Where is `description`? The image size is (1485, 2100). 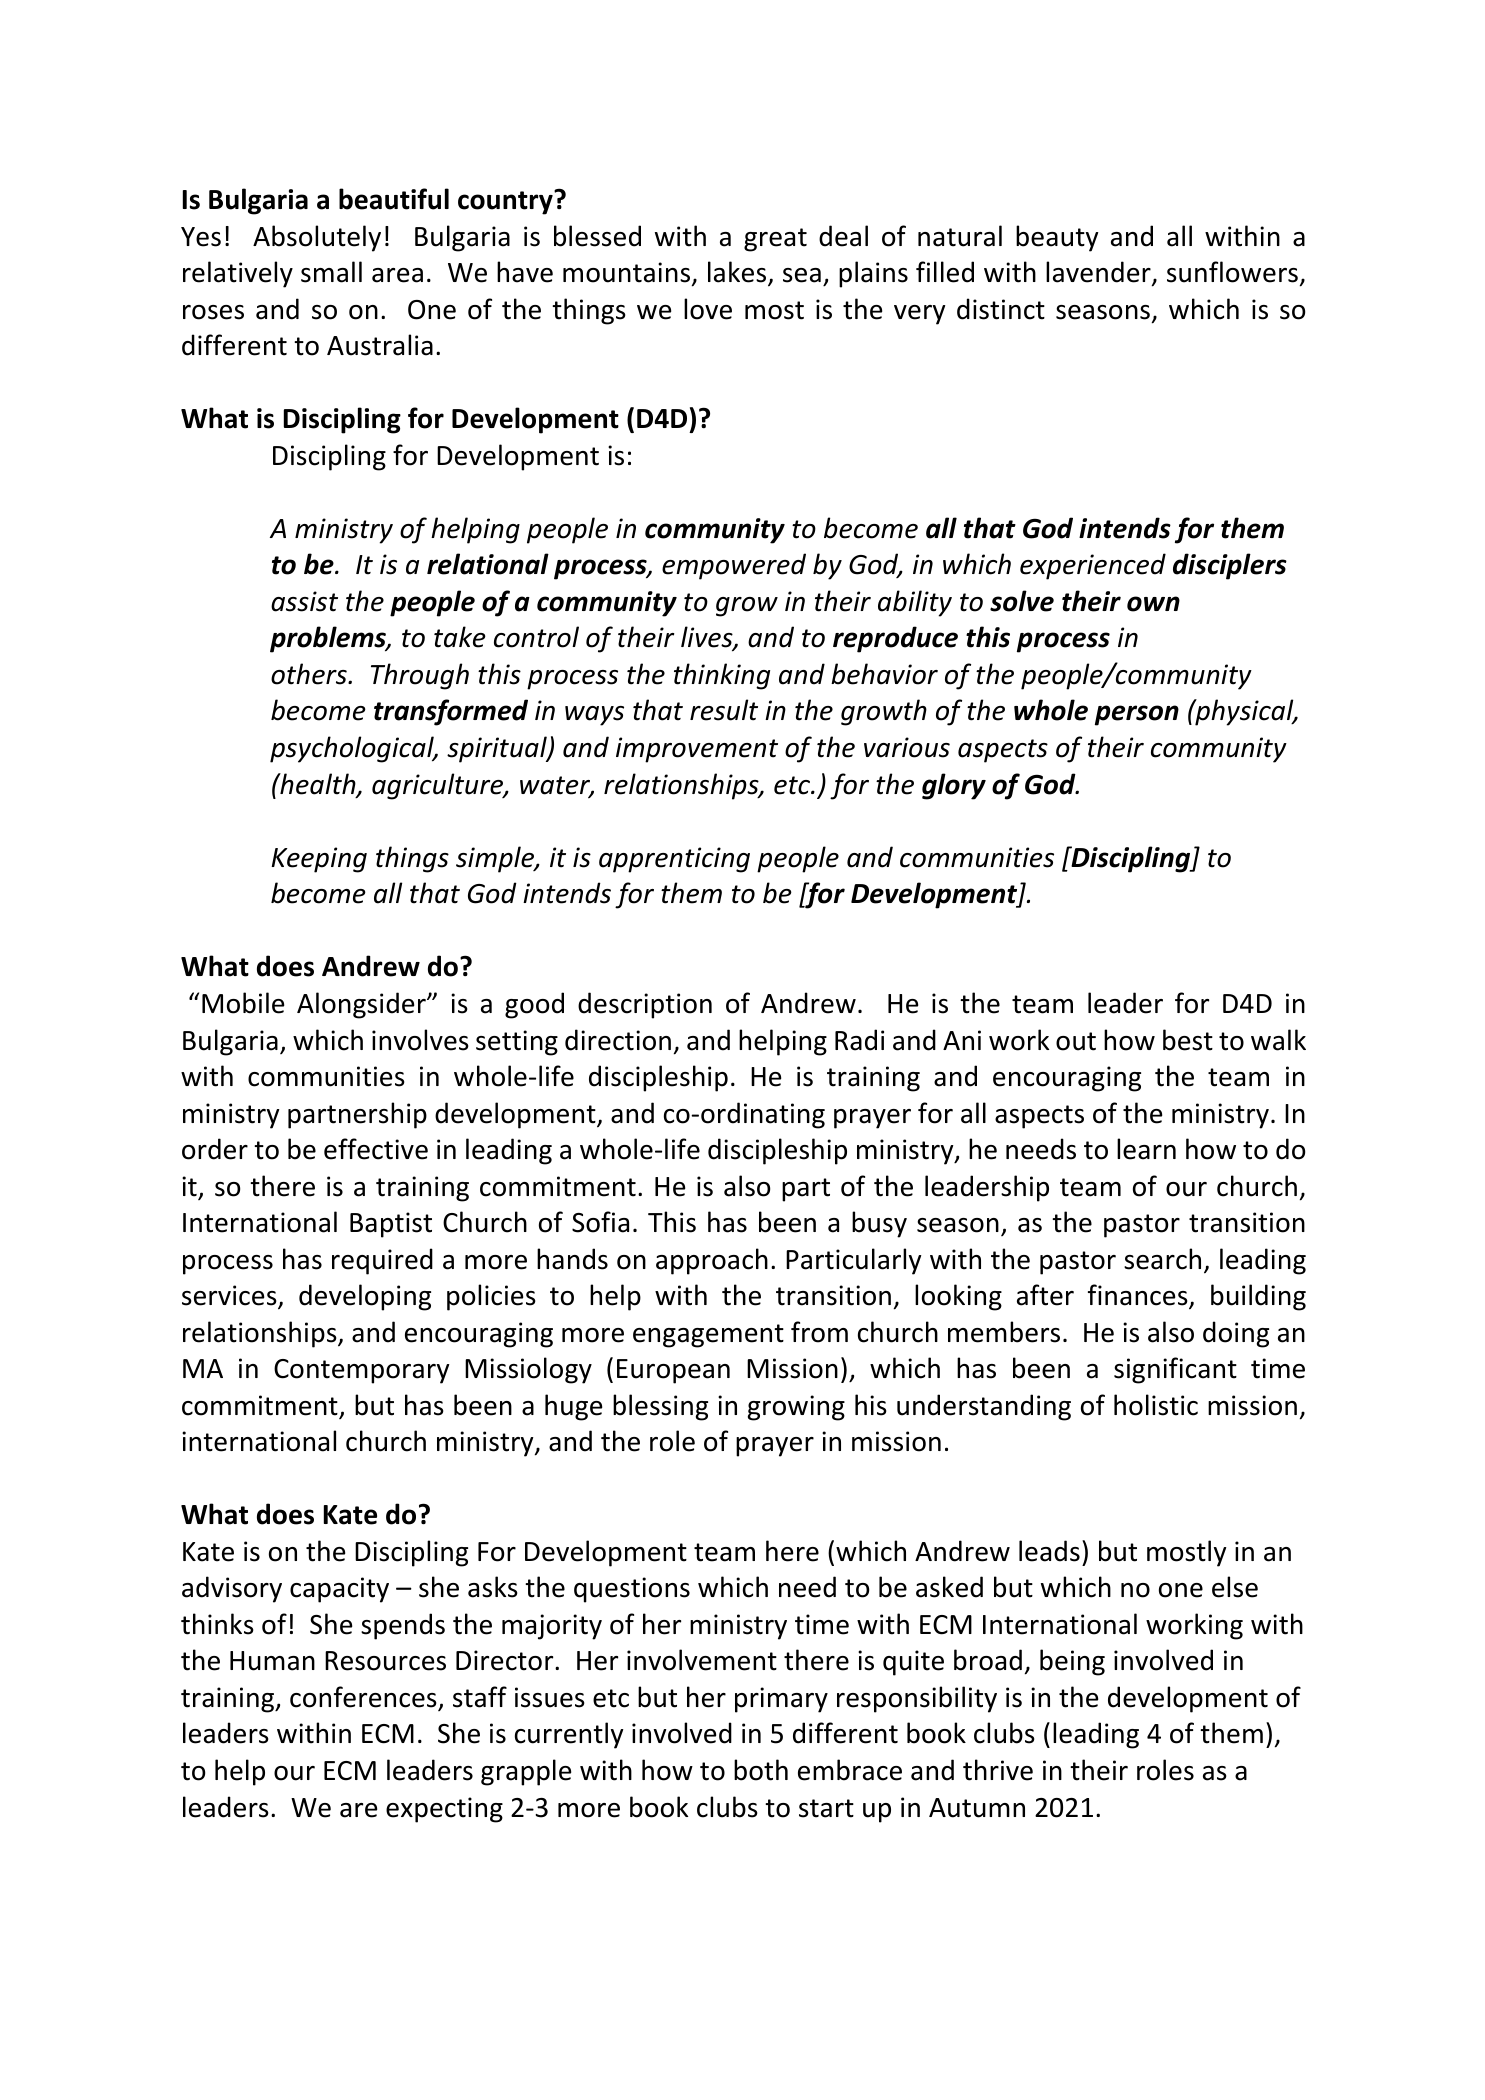
description is located at coordinates (645, 1005).
